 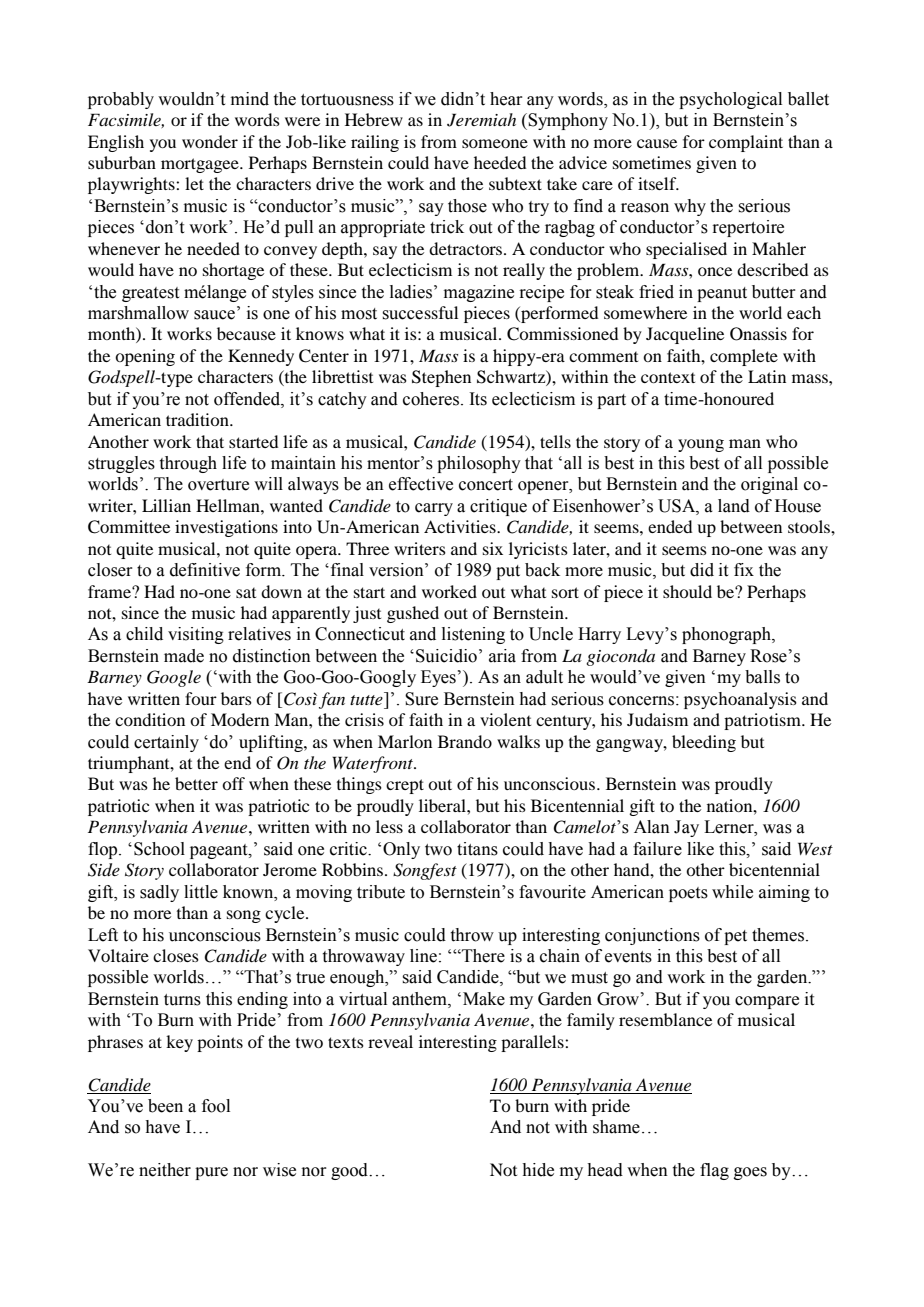 What do you see at coordinates (479, 464) in the image?
I see `philosophy` at bounding box center [479, 464].
